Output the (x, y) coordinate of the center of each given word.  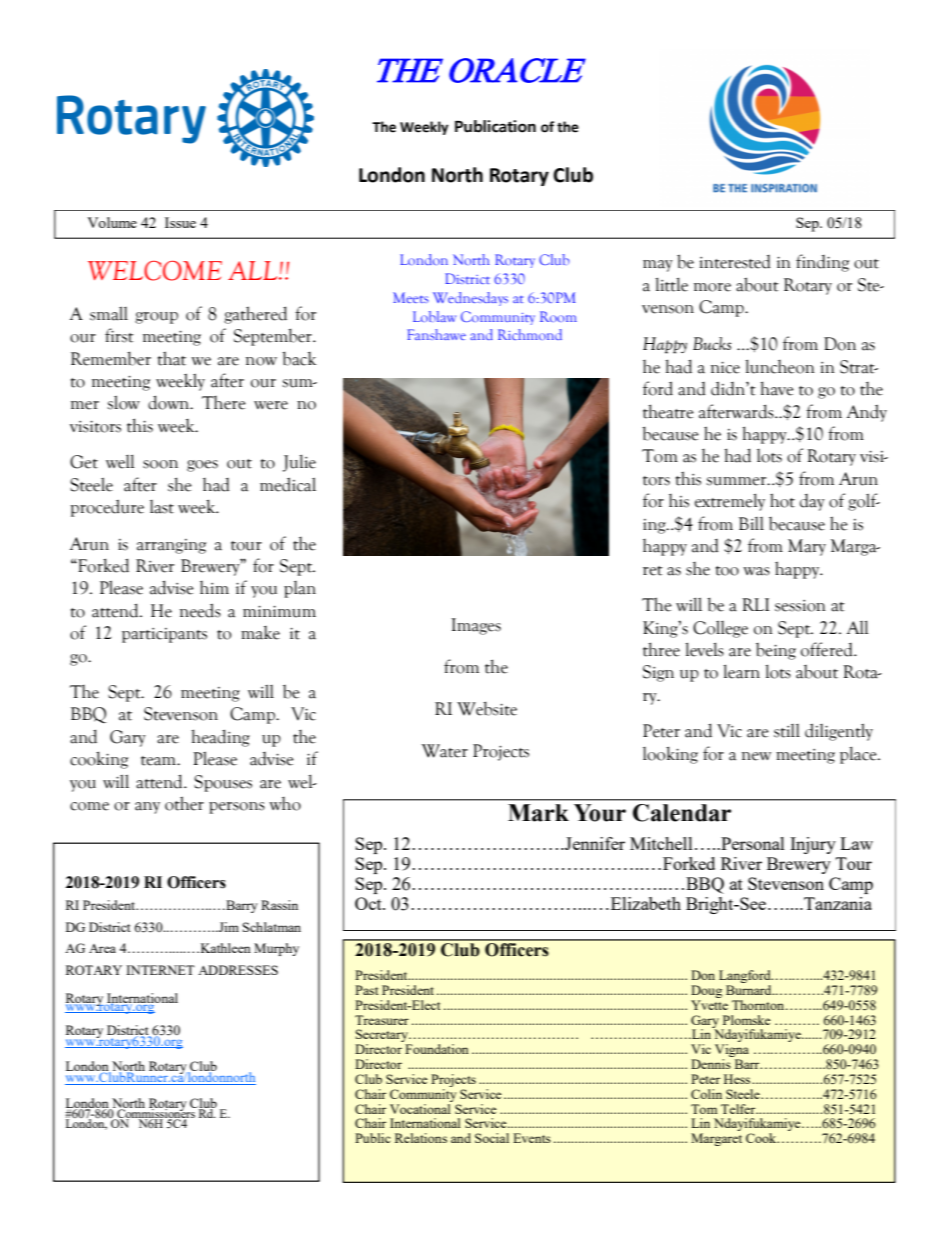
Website (487, 708)
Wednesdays (470, 299)
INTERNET (160, 970)
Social (492, 1138)
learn (741, 671)
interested (735, 262)
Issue (180, 222)
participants (164, 635)
